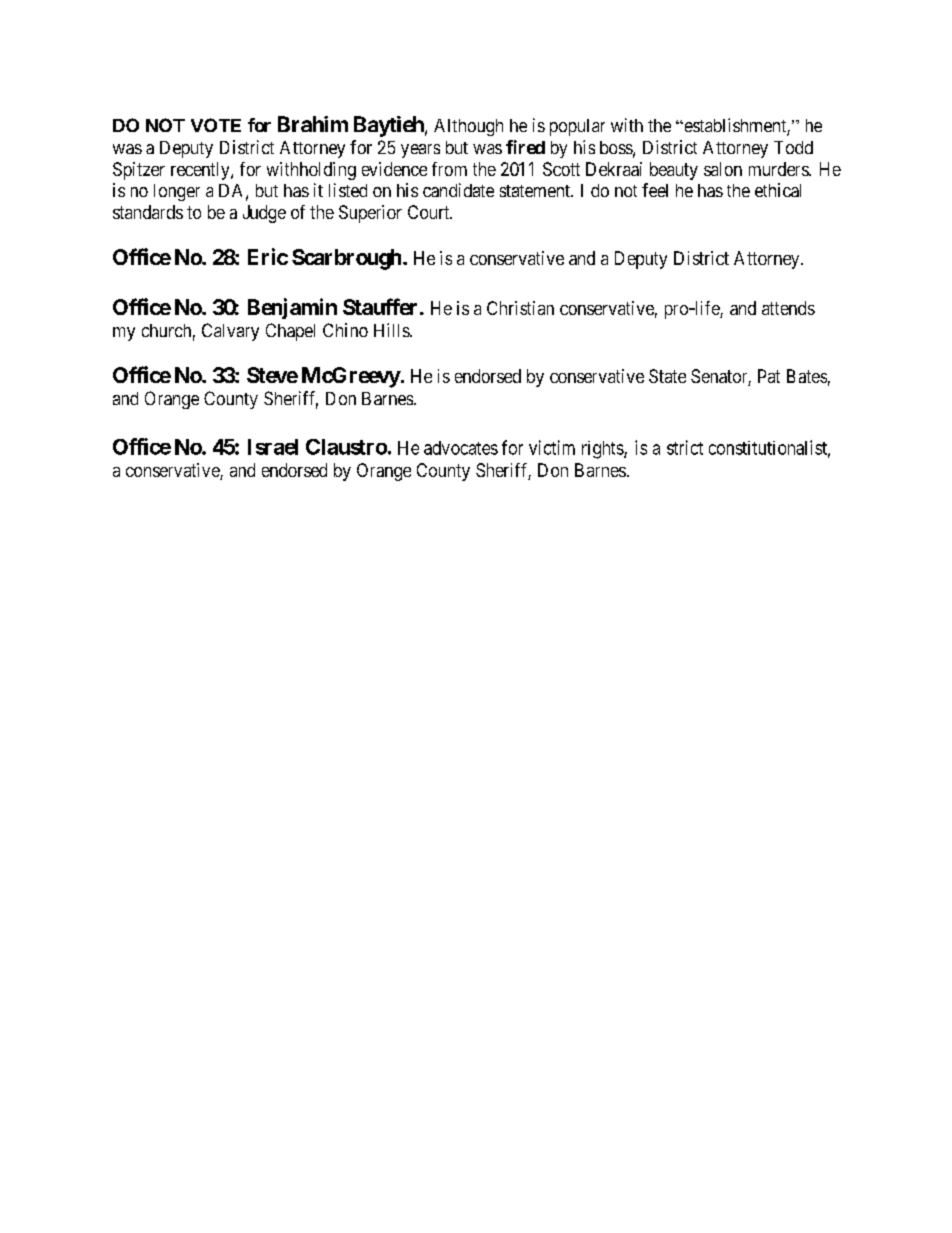 Image resolution: width=952 pixels, height=1233 pixels. Describe the element at coordinates (461, 448) in the page. I see `advocates` at that location.
